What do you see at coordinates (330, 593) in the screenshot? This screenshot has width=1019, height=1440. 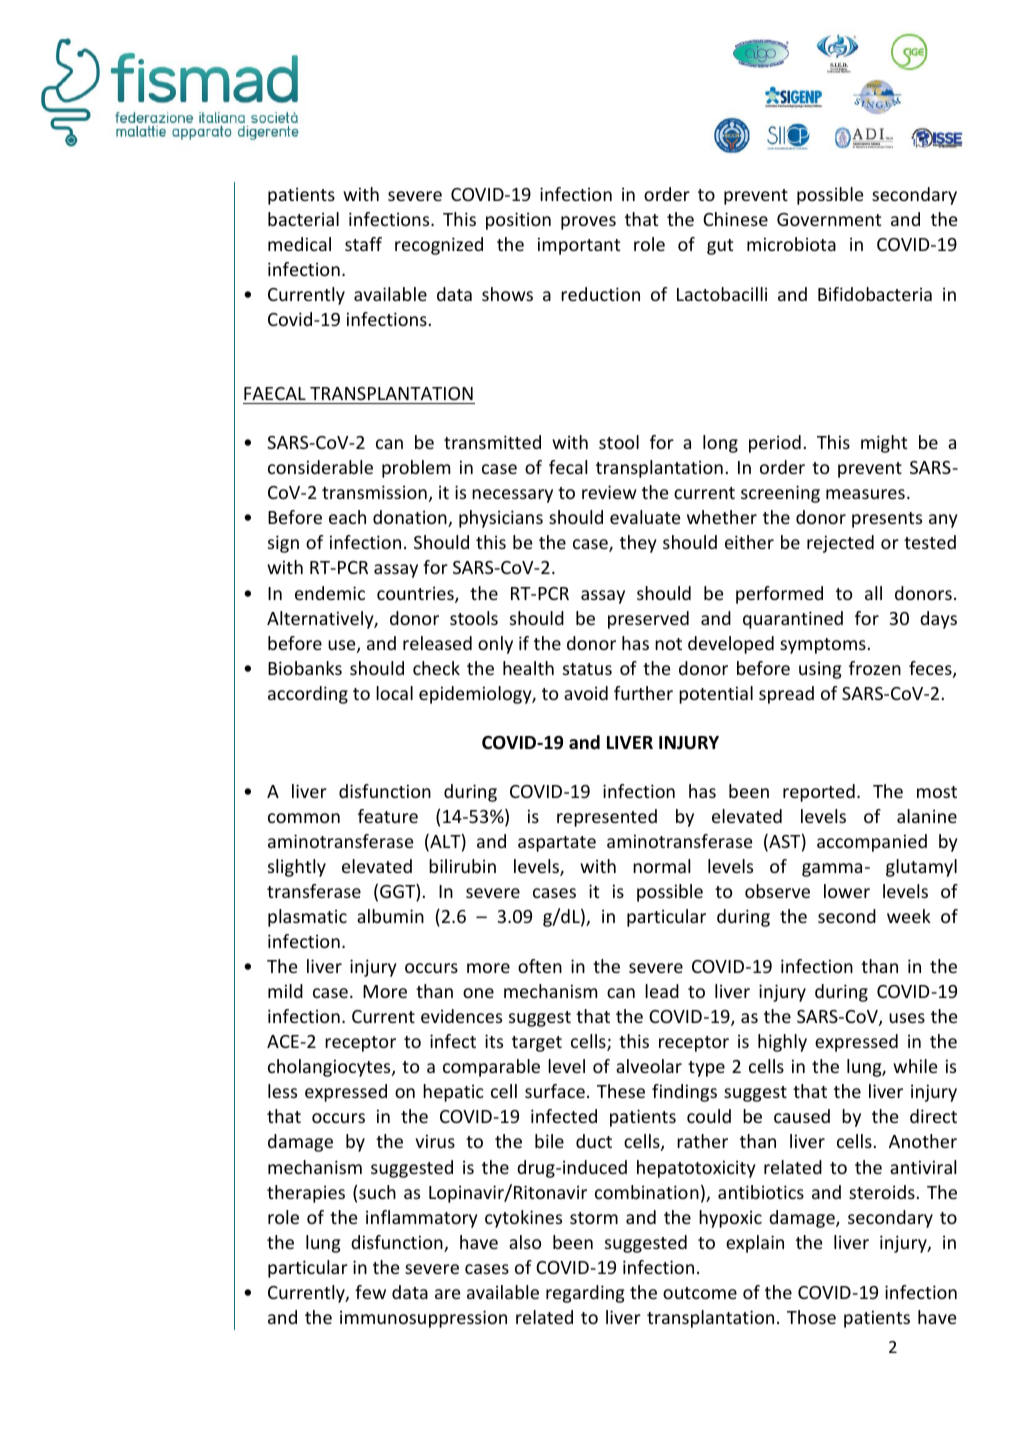 I see `endemic` at bounding box center [330, 593].
